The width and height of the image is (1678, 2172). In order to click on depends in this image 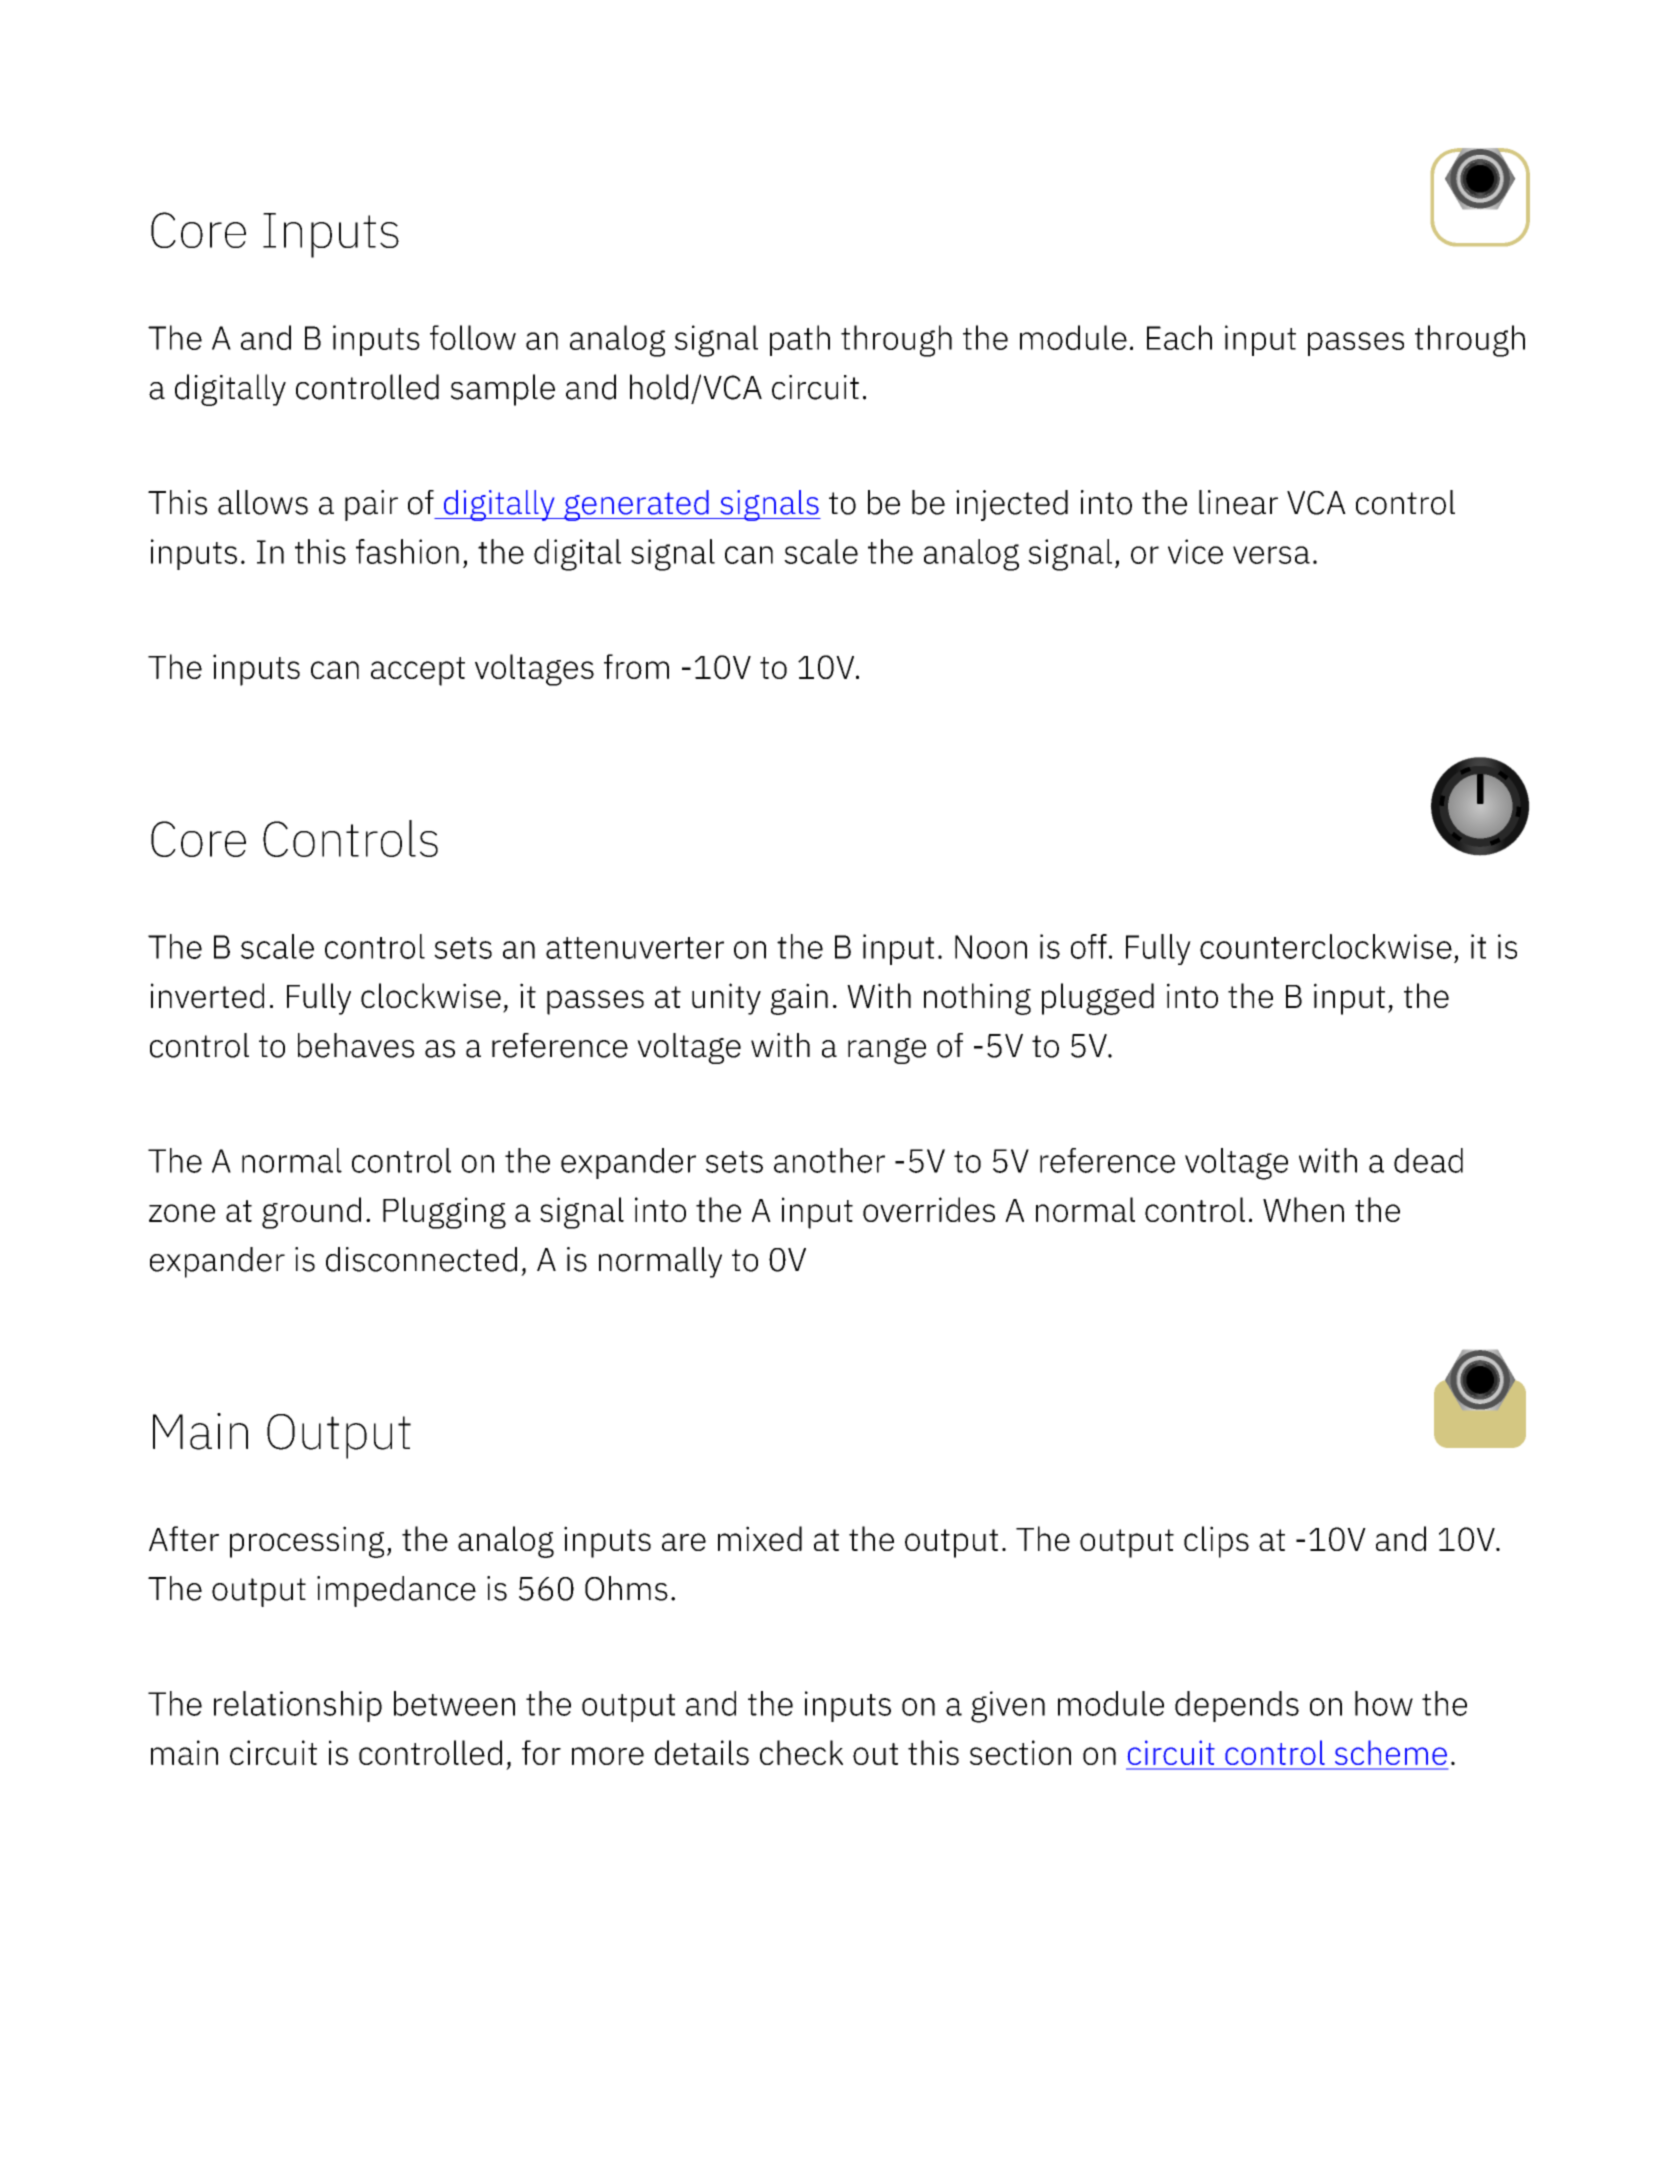, I will do `click(1237, 1706)`.
